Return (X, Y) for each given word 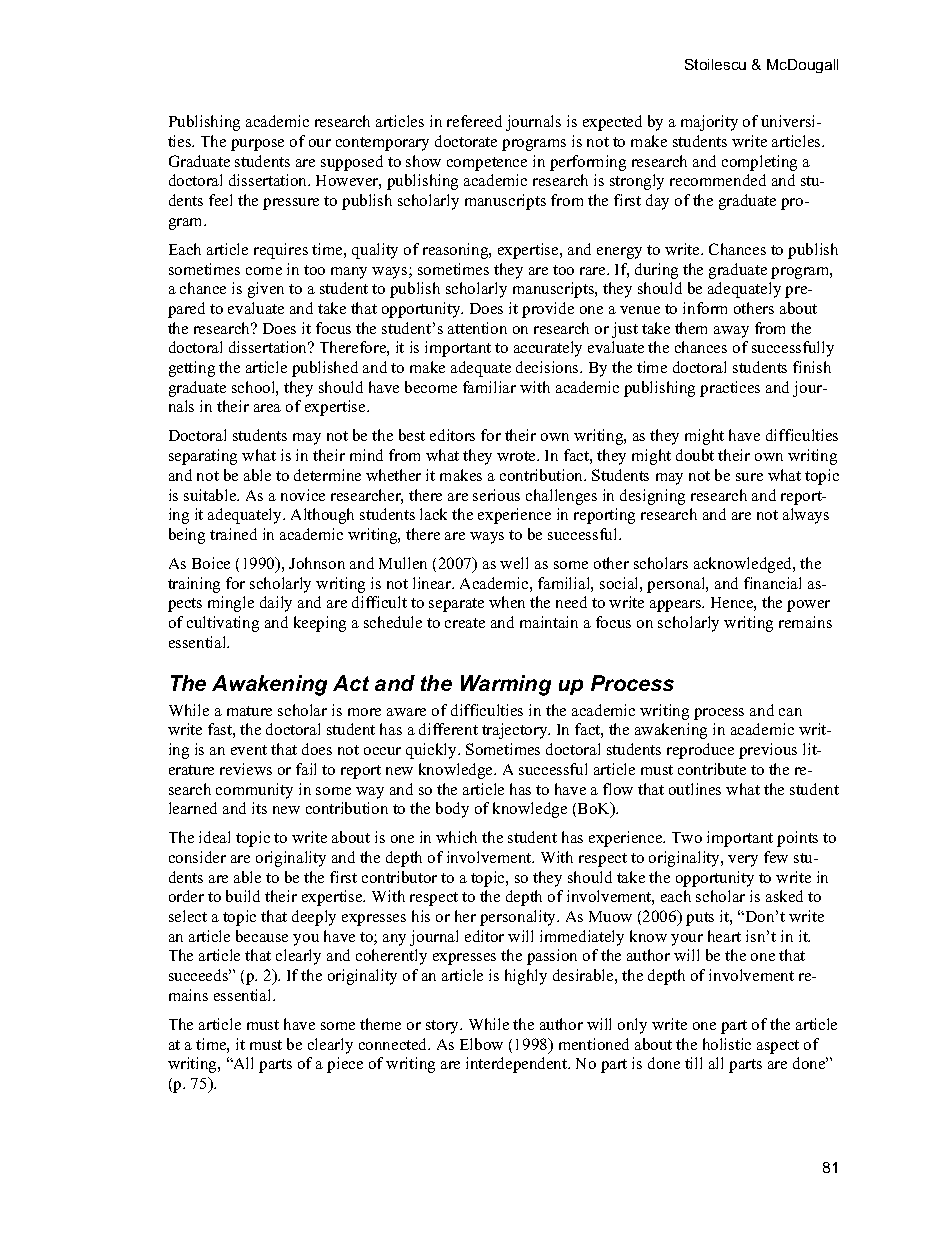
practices (730, 389)
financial (772, 583)
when (507, 602)
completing (759, 163)
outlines (695, 789)
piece (345, 1065)
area (267, 408)
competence (487, 164)
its (259, 808)
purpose (257, 145)
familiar (489, 387)
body (452, 810)
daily (276, 604)
